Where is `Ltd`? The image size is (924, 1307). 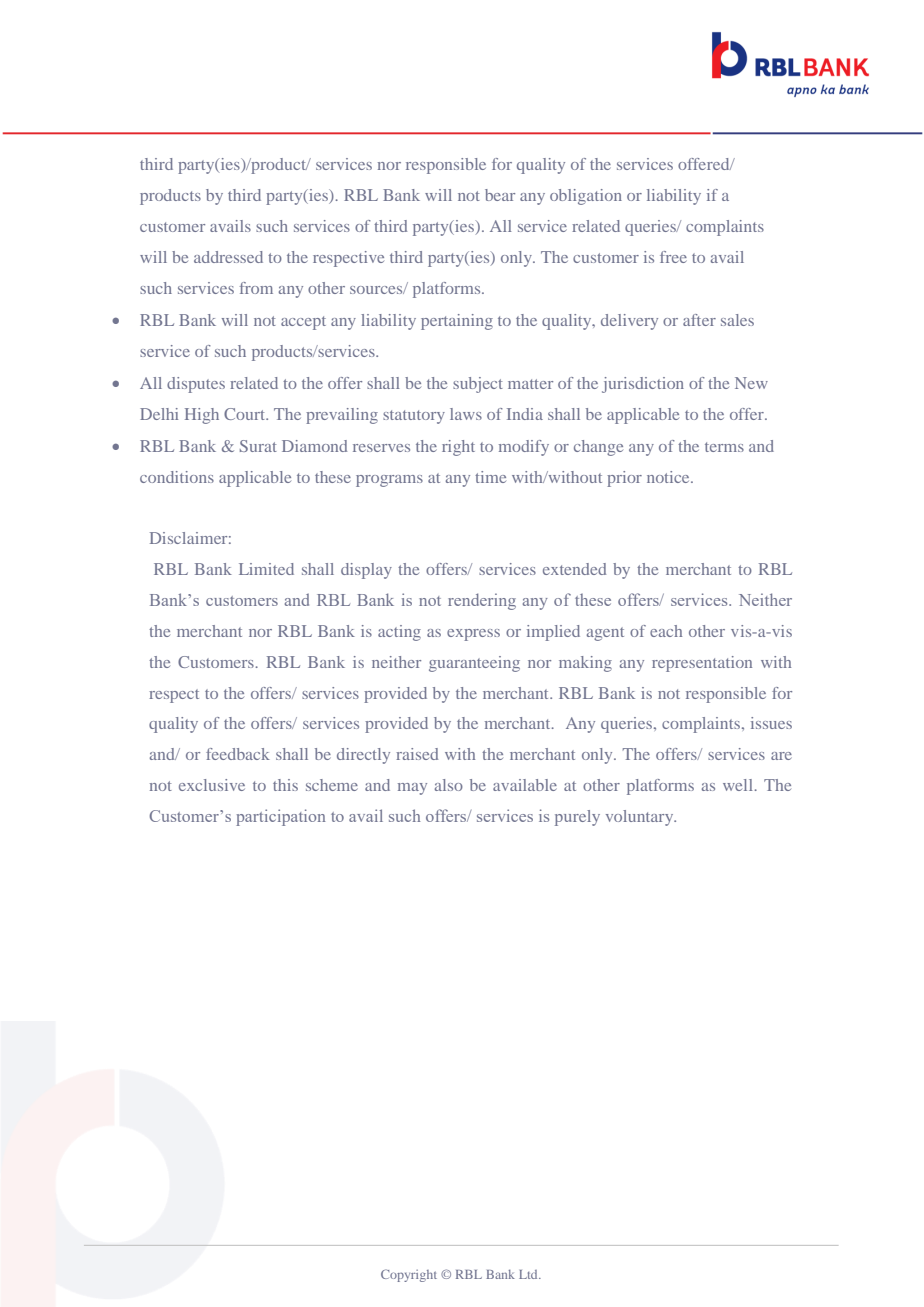
Ltd is located at coordinates (529, 1274).
